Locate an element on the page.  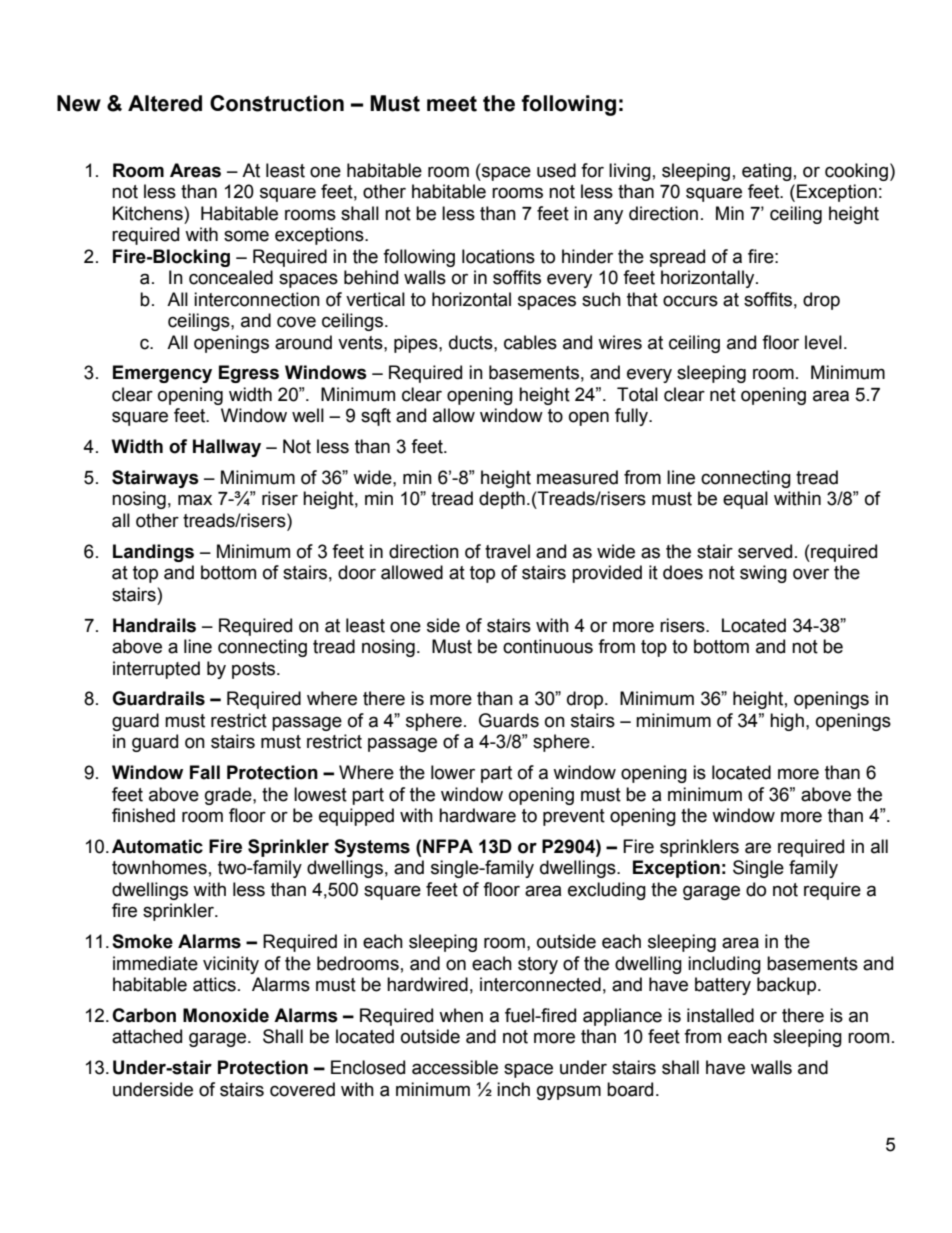
level is located at coordinates (823, 342).
